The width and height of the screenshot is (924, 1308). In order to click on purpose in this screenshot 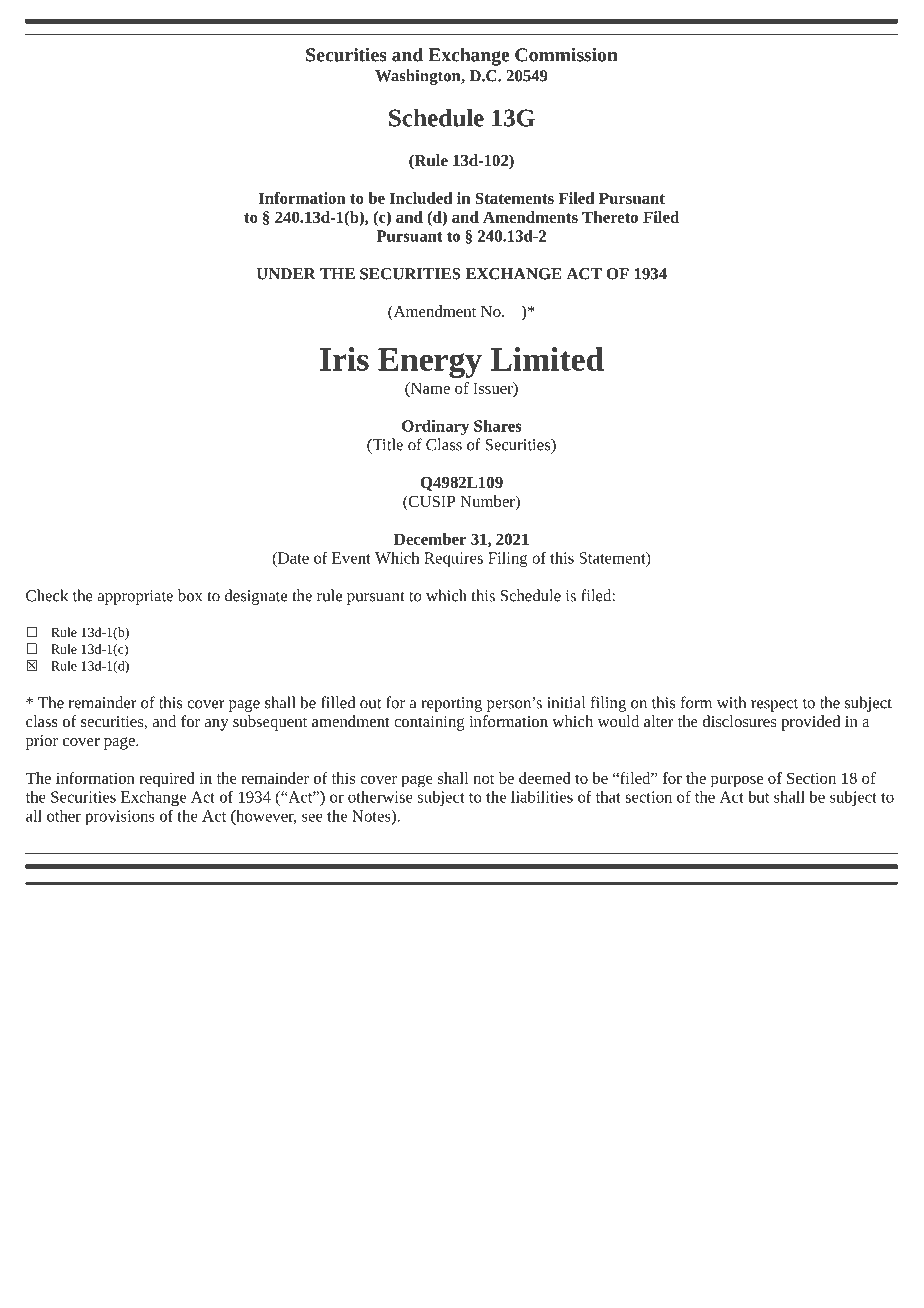, I will do `click(737, 782)`.
